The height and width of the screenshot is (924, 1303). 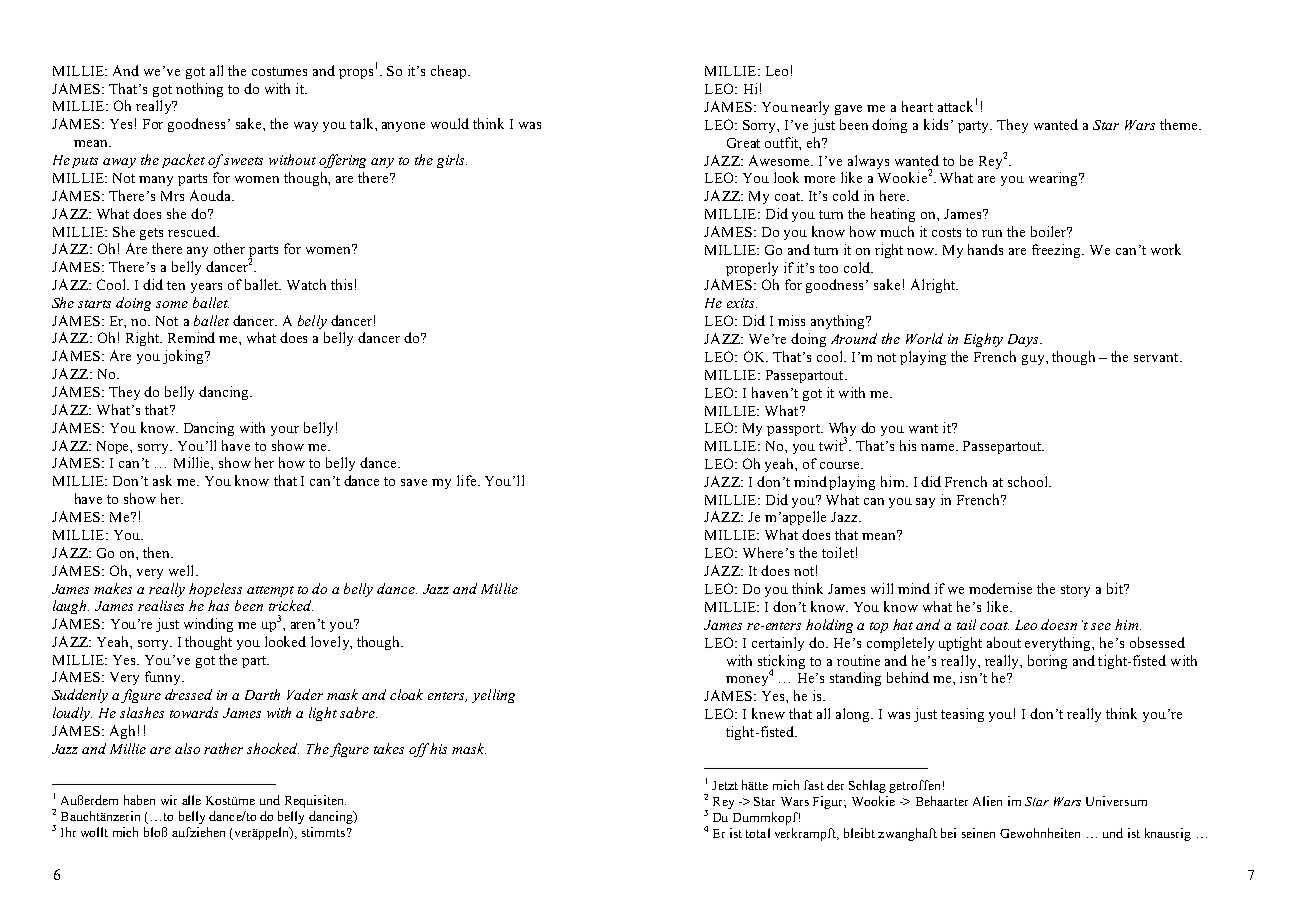 I want to click on freezing, so click(x=1058, y=251).
